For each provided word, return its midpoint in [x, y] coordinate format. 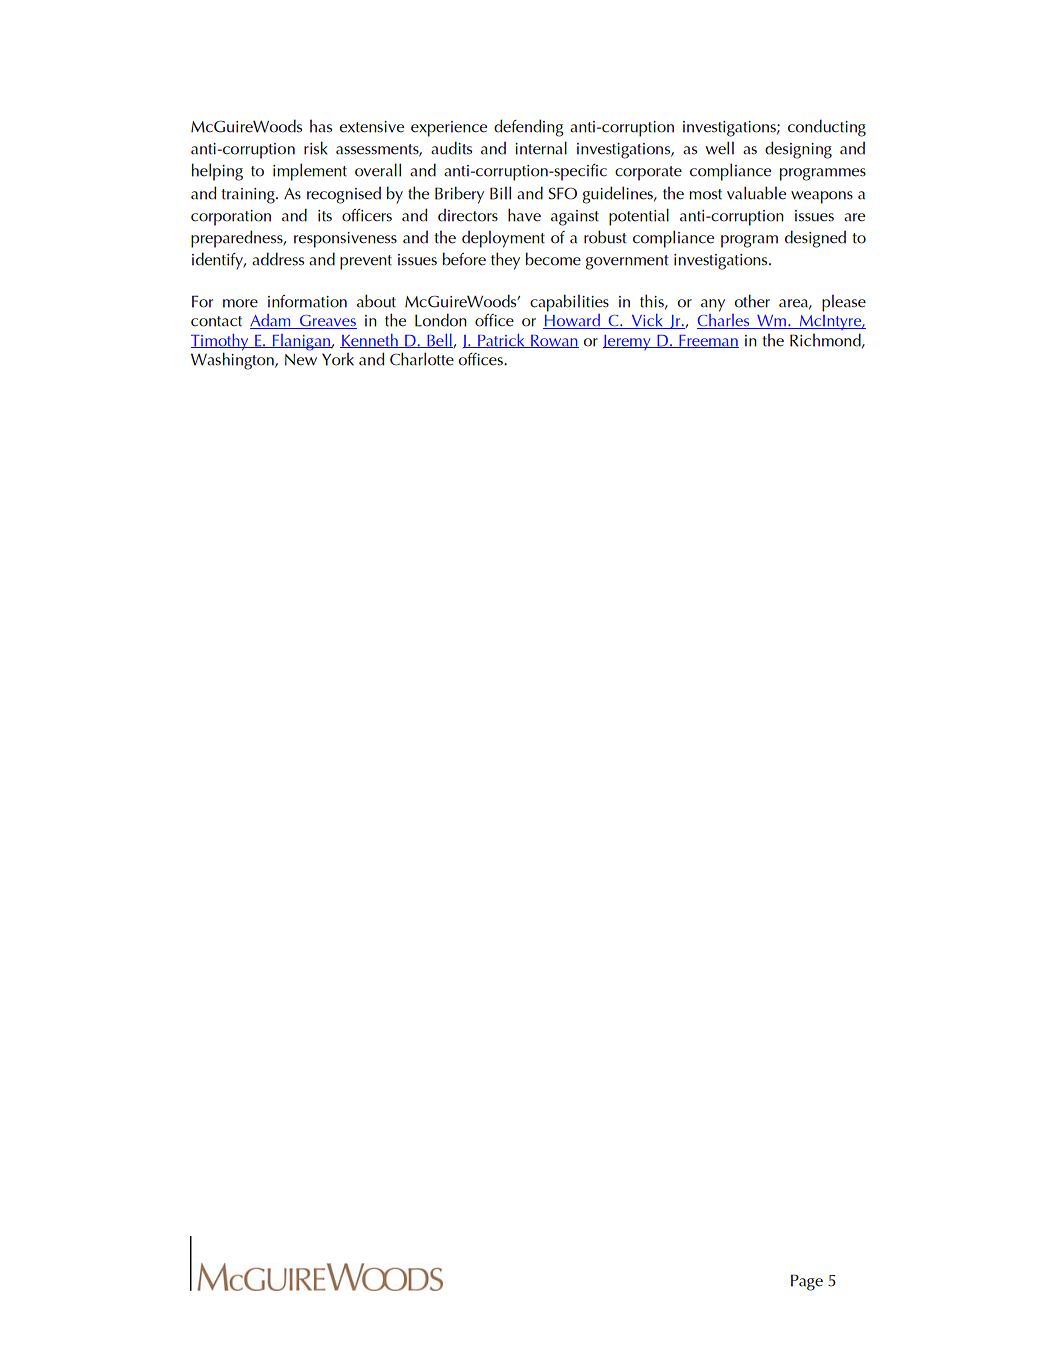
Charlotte [422, 359]
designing [798, 150]
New [301, 360]
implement [310, 172]
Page [807, 1282]
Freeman [708, 341]
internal [541, 148]
